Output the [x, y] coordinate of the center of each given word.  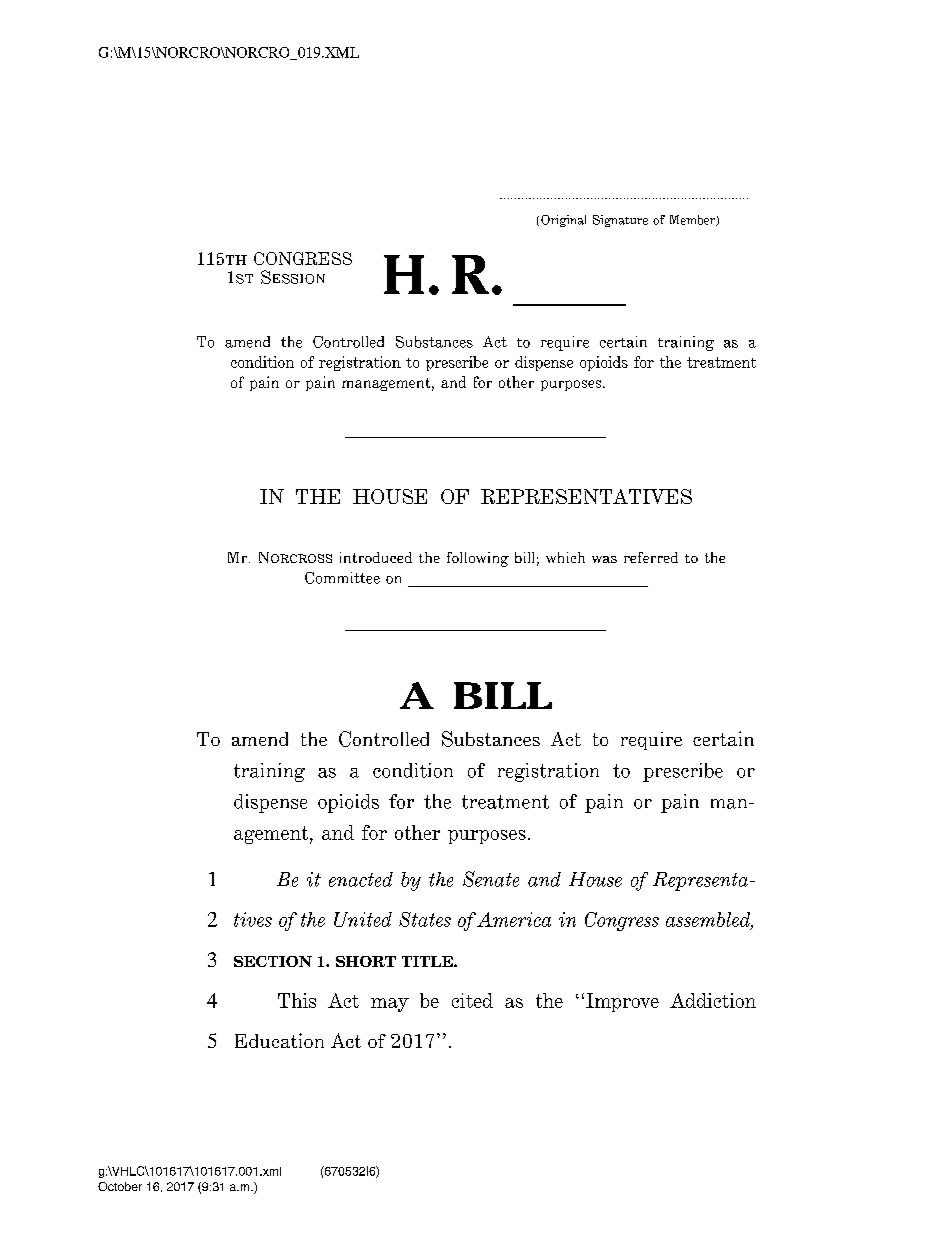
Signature [620, 221]
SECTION [273, 961]
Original [563, 221]
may [390, 1005]
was [604, 559]
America [514, 919]
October [120, 1186]
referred [651, 557]
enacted [361, 879]
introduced [376, 557]
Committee [342, 578]
